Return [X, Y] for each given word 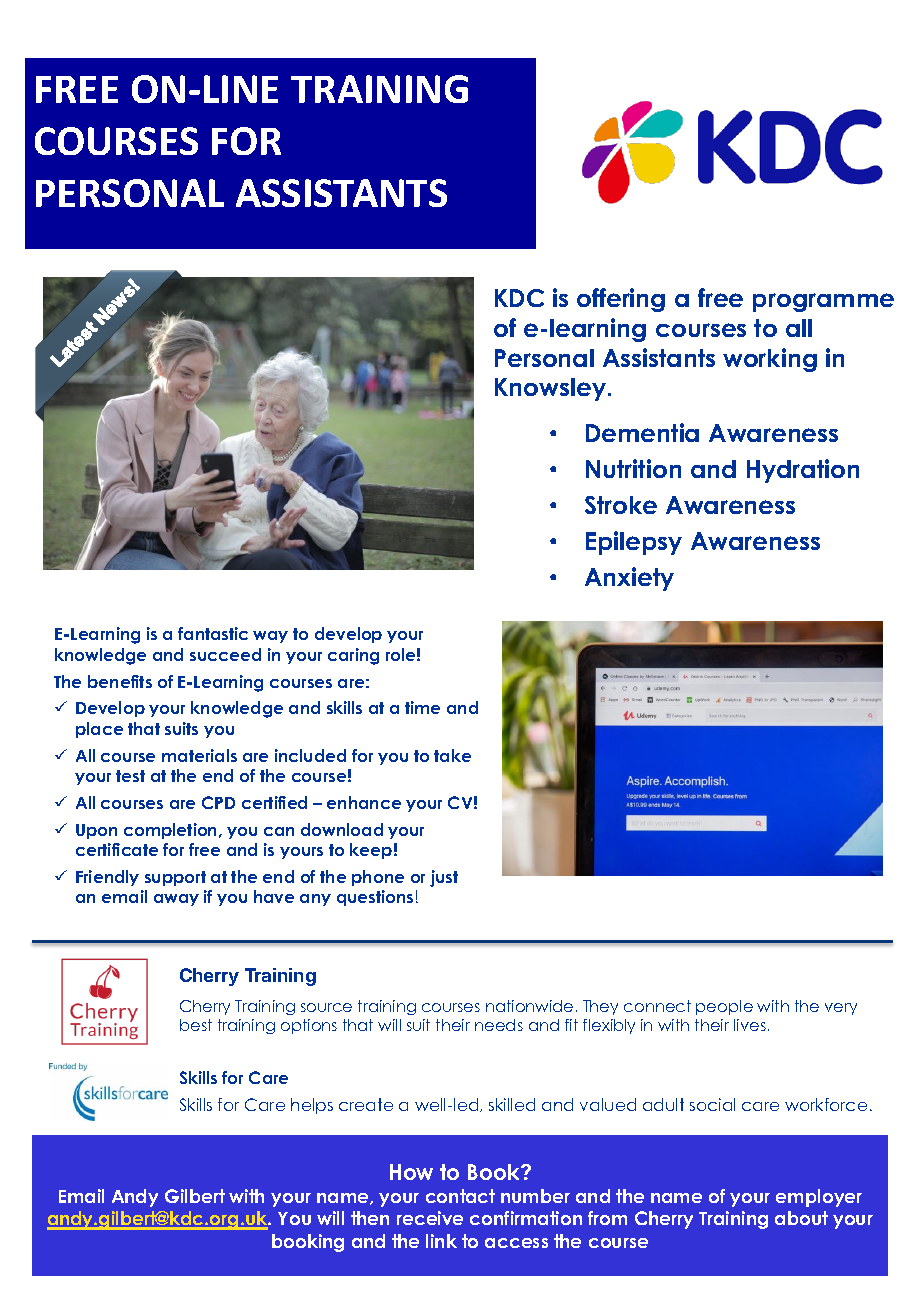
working [770, 360]
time [422, 707]
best [196, 1025]
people [724, 1007]
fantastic [213, 633]
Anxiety [629, 579]
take [452, 755]
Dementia [642, 432]
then [370, 1218]
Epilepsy [634, 543]
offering [621, 300]
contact [460, 1196]
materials [199, 755]
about [801, 1218]
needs [499, 1025]
